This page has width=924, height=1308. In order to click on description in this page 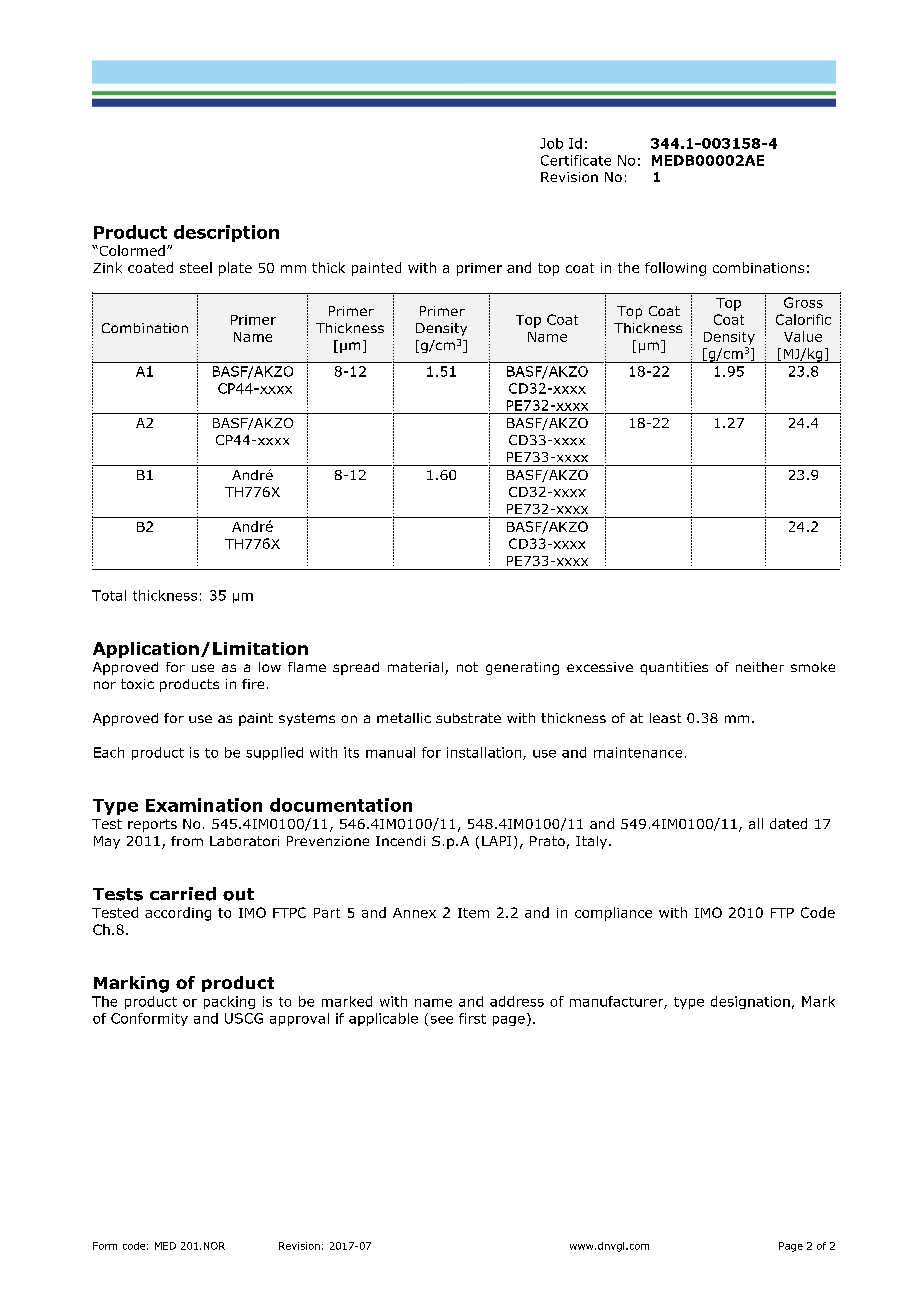, I will do `click(226, 233)`.
